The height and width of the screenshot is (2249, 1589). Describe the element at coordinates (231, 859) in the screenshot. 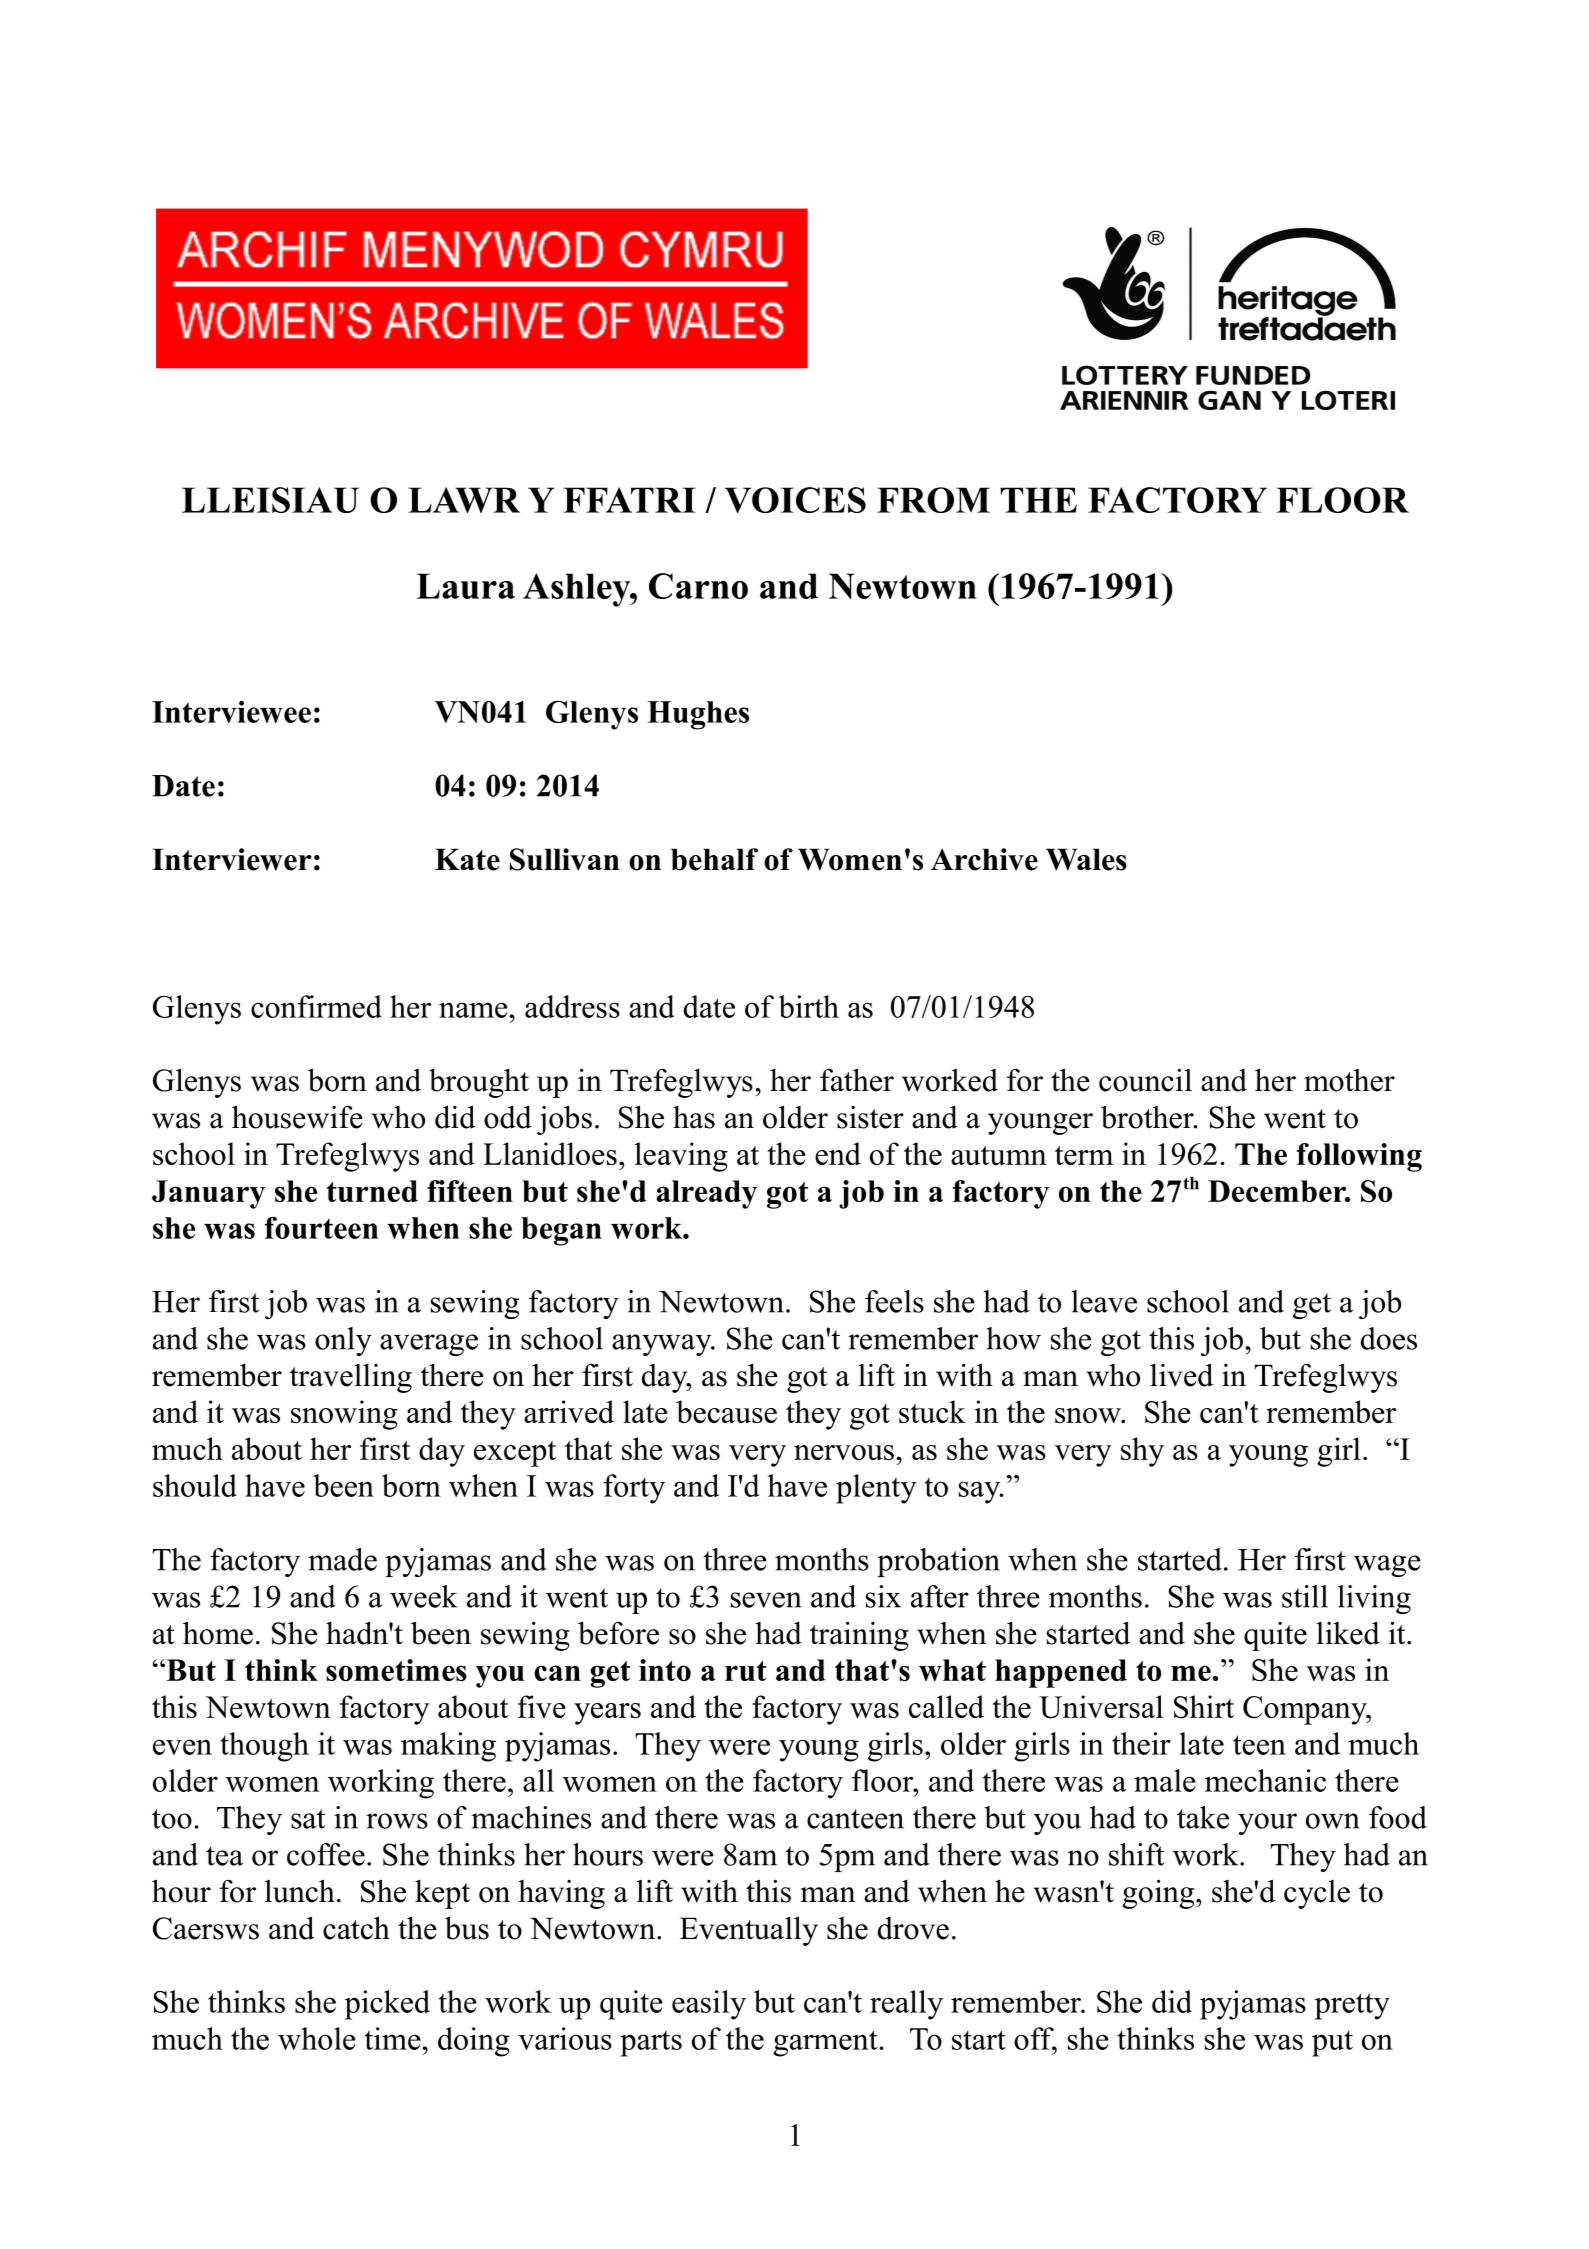

I see `Interviewer` at that location.
